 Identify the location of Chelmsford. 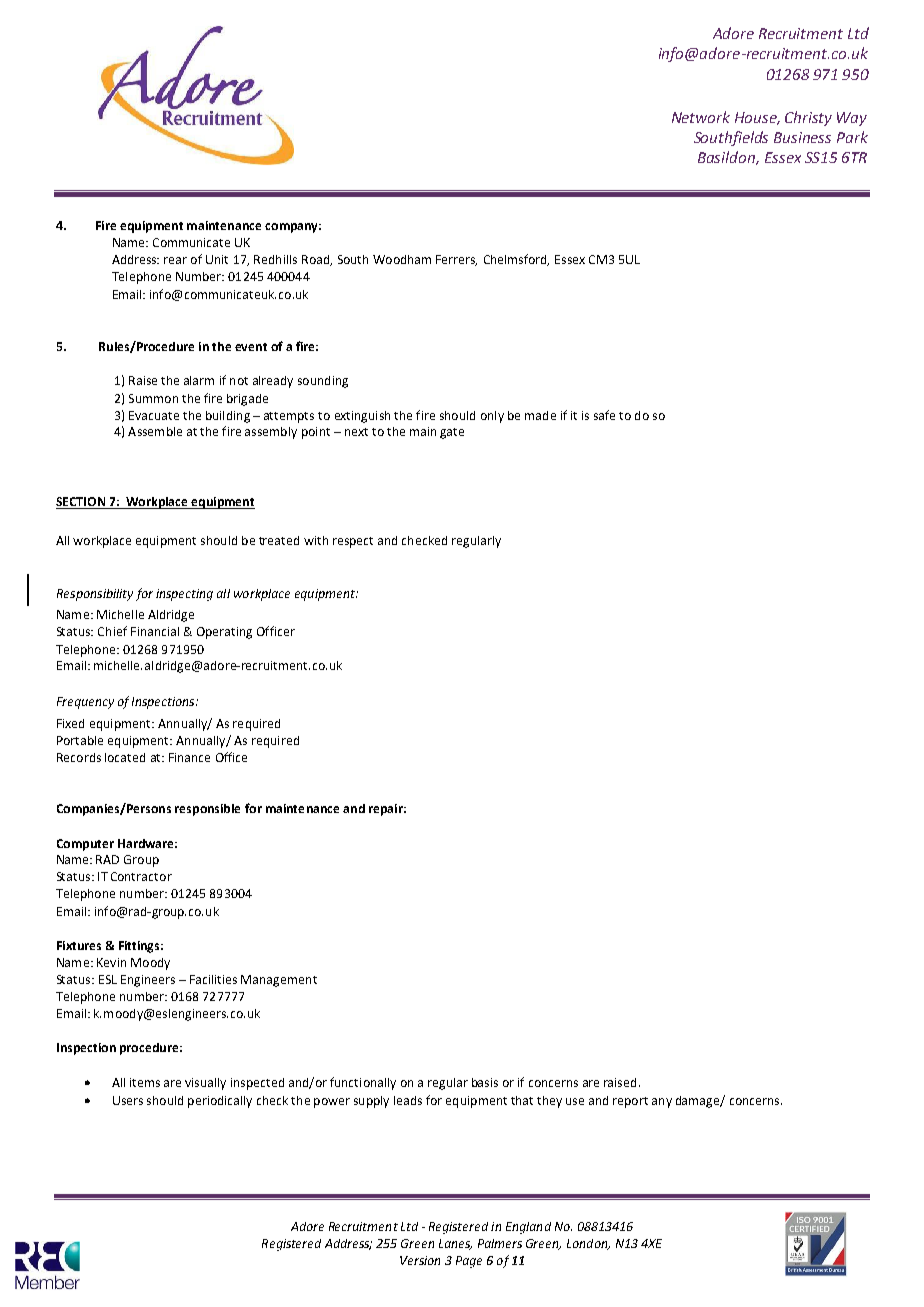
(516, 260).
